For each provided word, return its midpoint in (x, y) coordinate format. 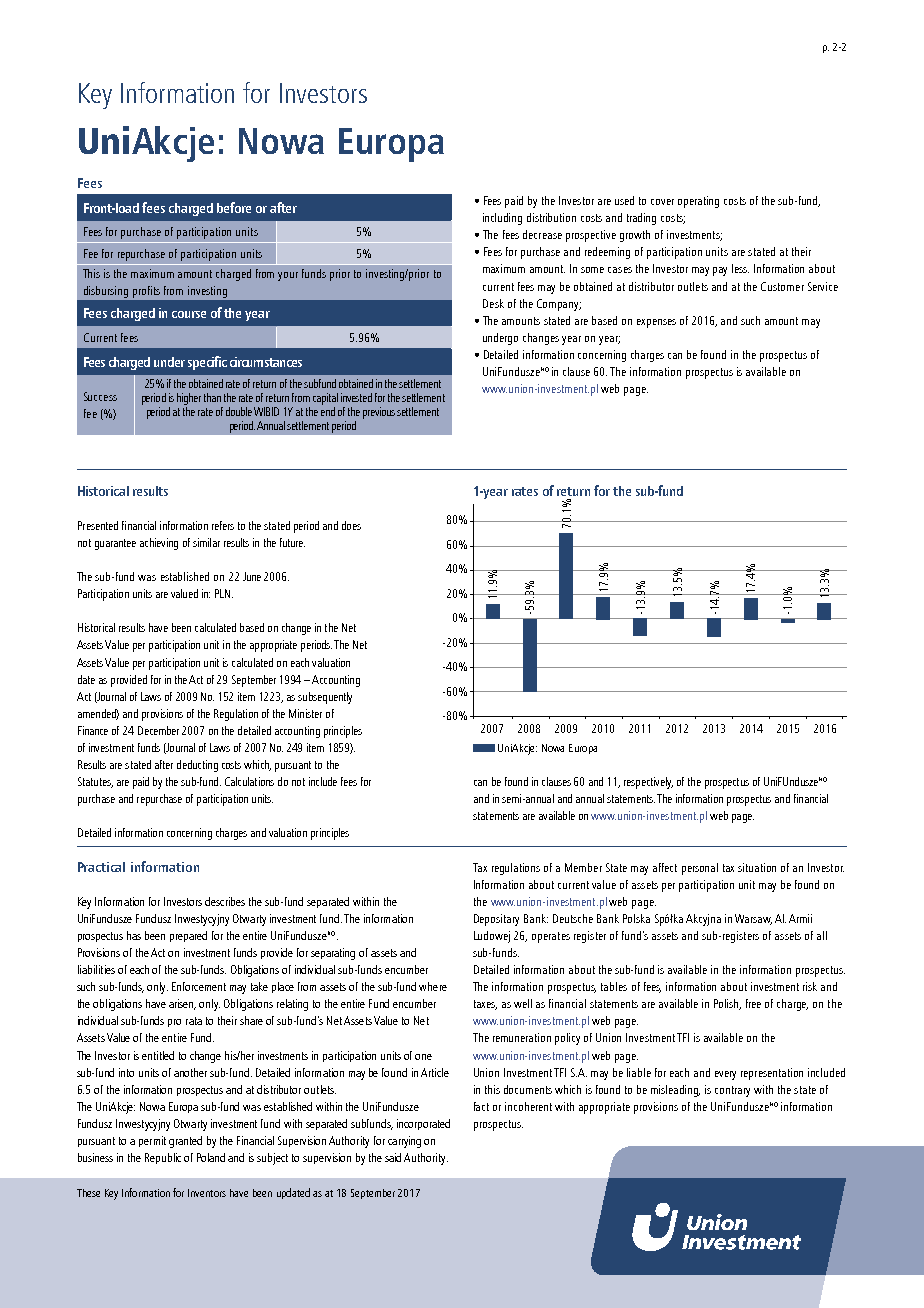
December (158, 730)
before (234, 207)
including (502, 219)
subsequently (325, 698)
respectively (648, 783)
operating (698, 202)
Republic (163, 1158)
